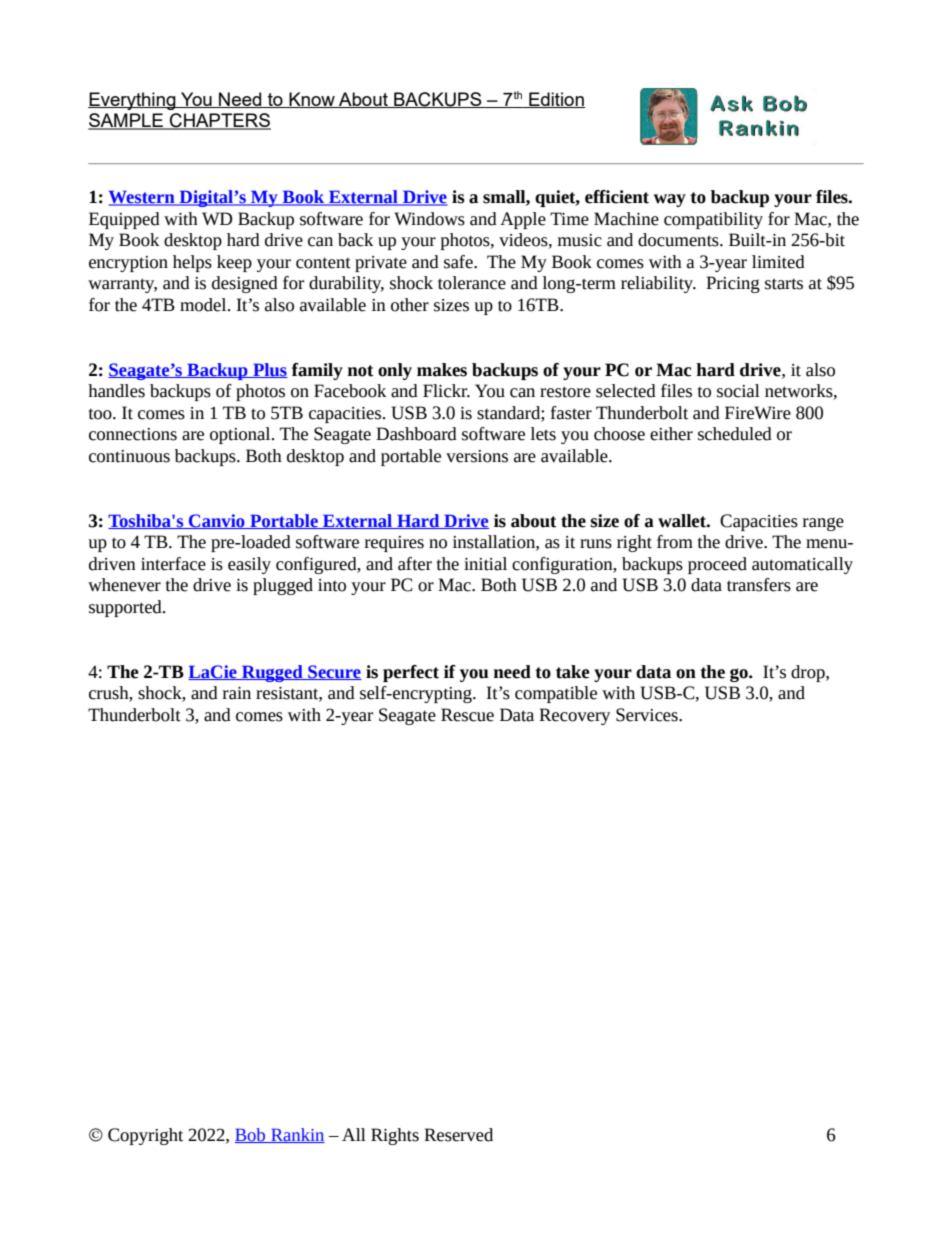 This screenshot has width=952, height=1233. I want to click on makes, so click(442, 370).
